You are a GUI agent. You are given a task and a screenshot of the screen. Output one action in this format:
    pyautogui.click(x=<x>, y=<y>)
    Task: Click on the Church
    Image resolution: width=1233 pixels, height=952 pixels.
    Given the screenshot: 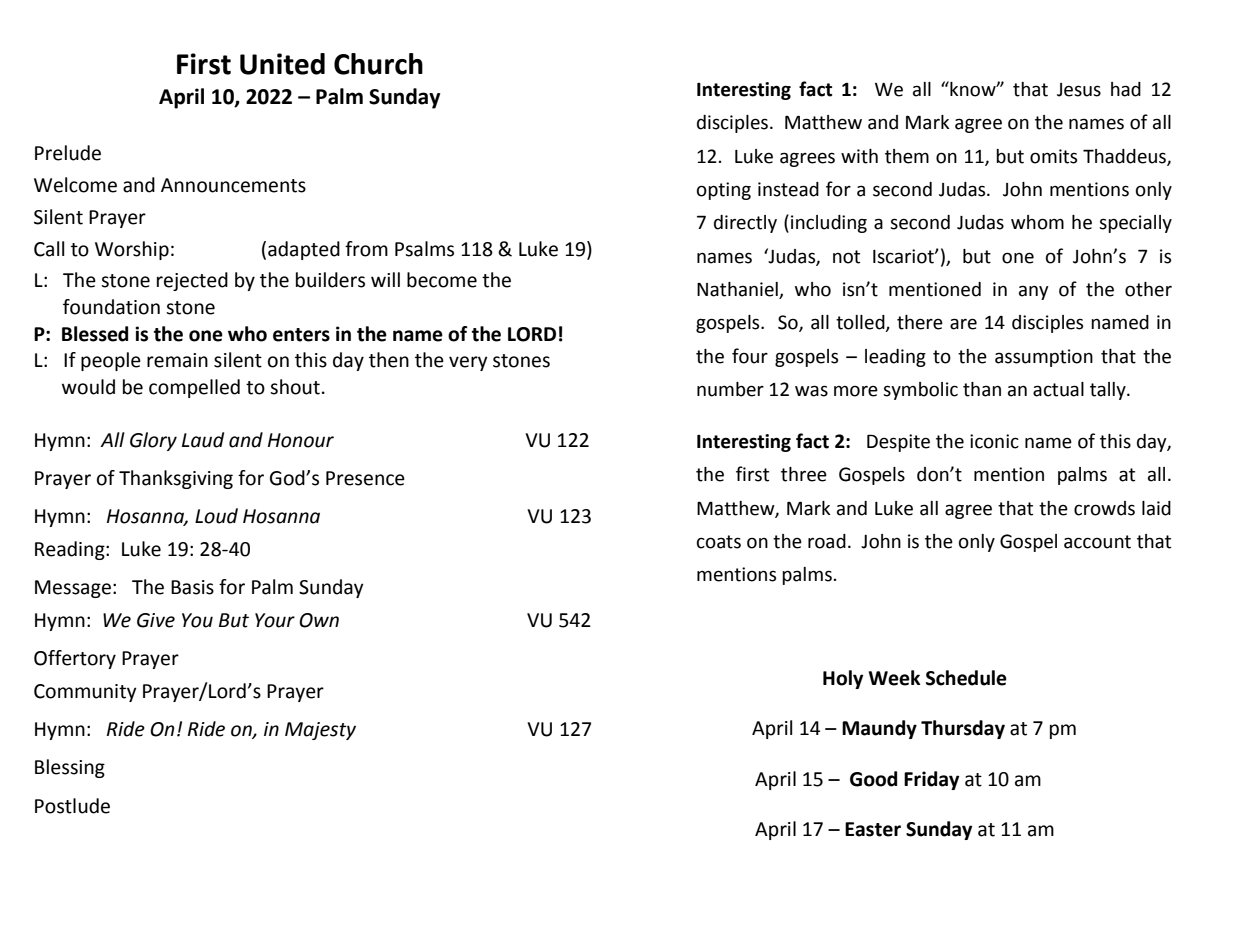 What is the action you would take?
    pyautogui.click(x=378, y=64)
